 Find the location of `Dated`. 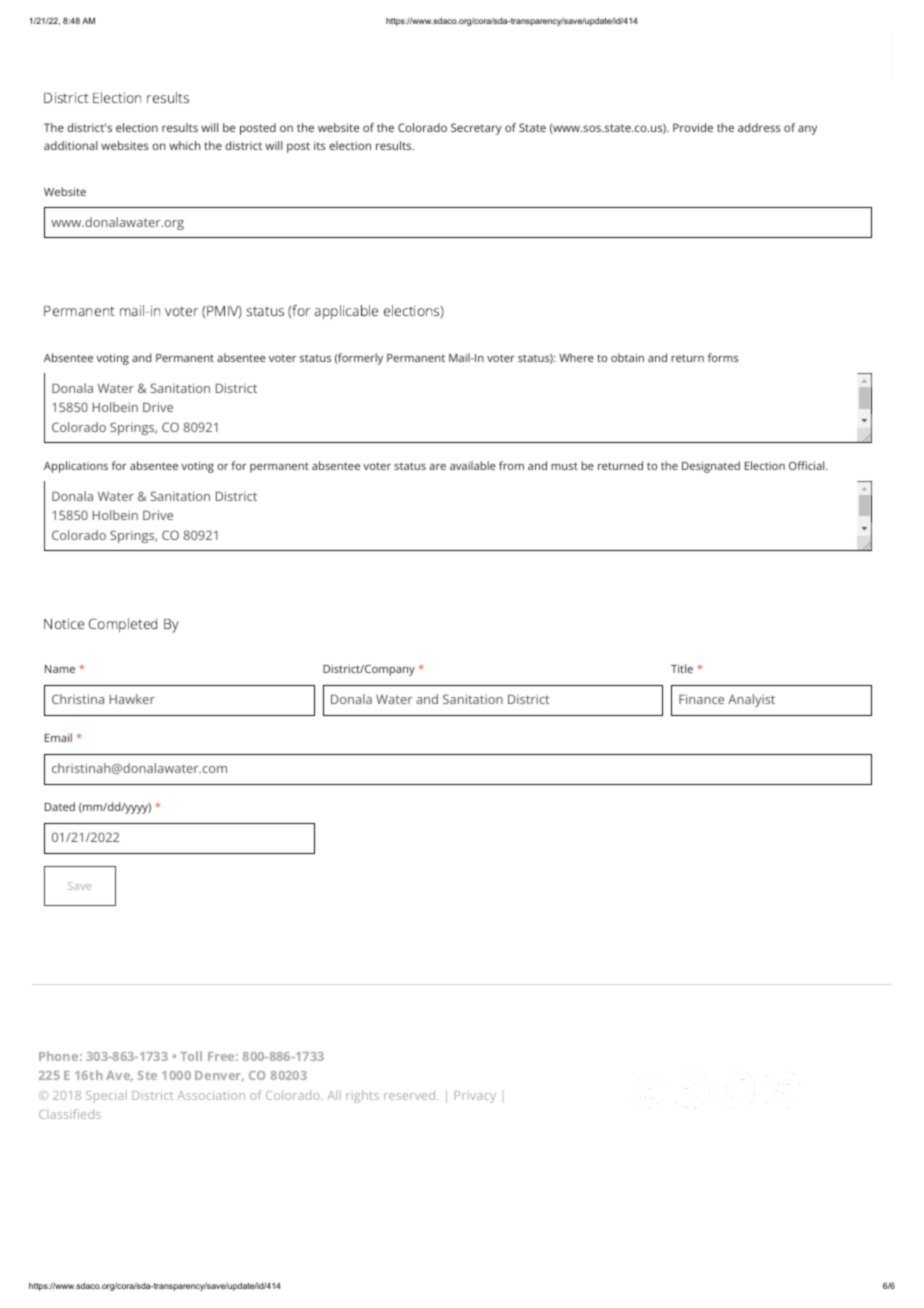

Dated is located at coordinates (60, 806).
